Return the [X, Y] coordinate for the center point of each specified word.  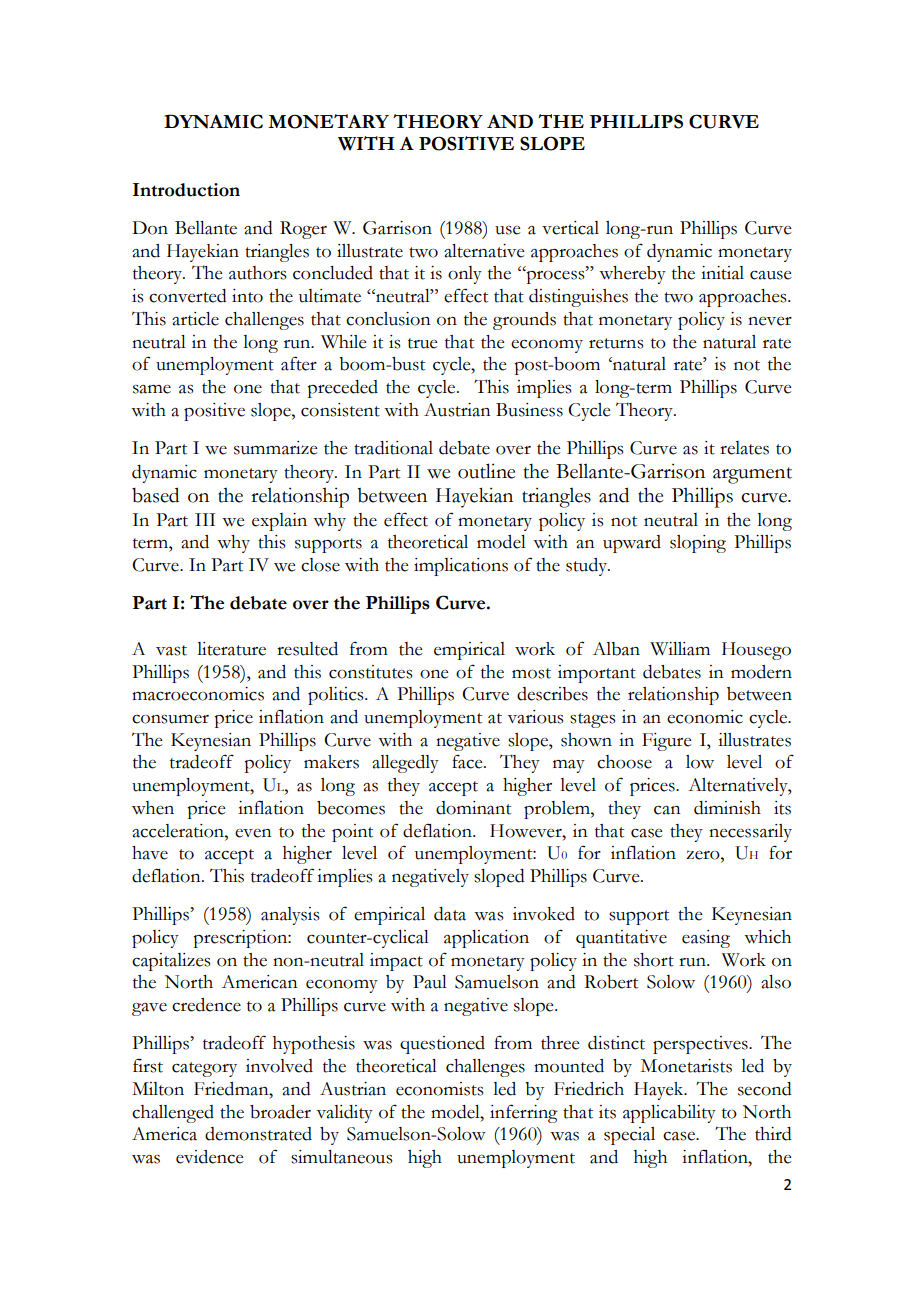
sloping [698, 544]
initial [722, 273]
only [465, 275]
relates [744, 448]
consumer [170, 719]
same [152, 389]
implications [461, 567]
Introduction [186, 190]
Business [529, 410]
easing [706, 939]
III [205, 519]
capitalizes [171, 962]
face [468, 761]
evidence [209, 1157]
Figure [666, 742]
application [486, 939]
